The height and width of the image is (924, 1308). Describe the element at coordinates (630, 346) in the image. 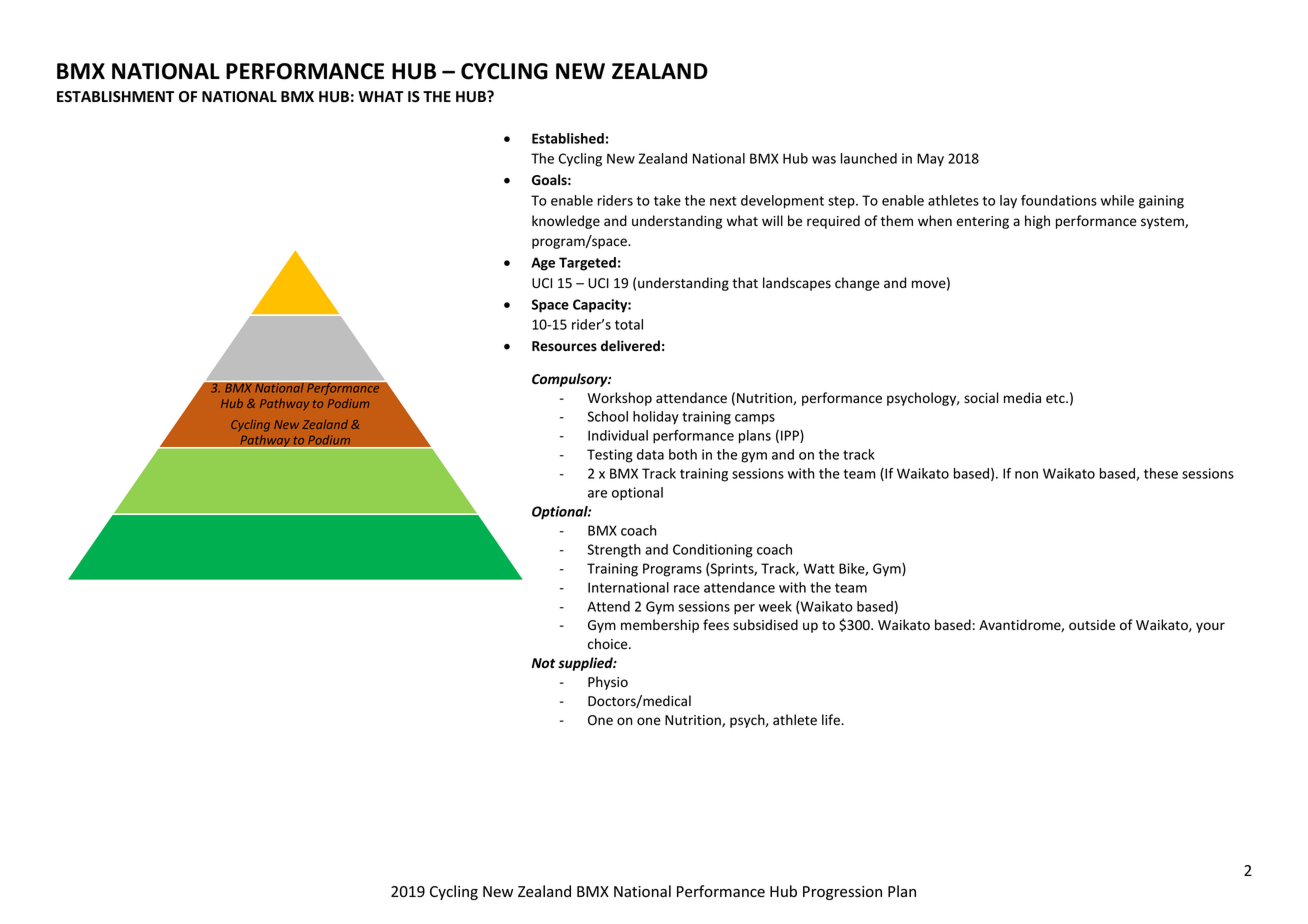

I see `delivered` at that location.
